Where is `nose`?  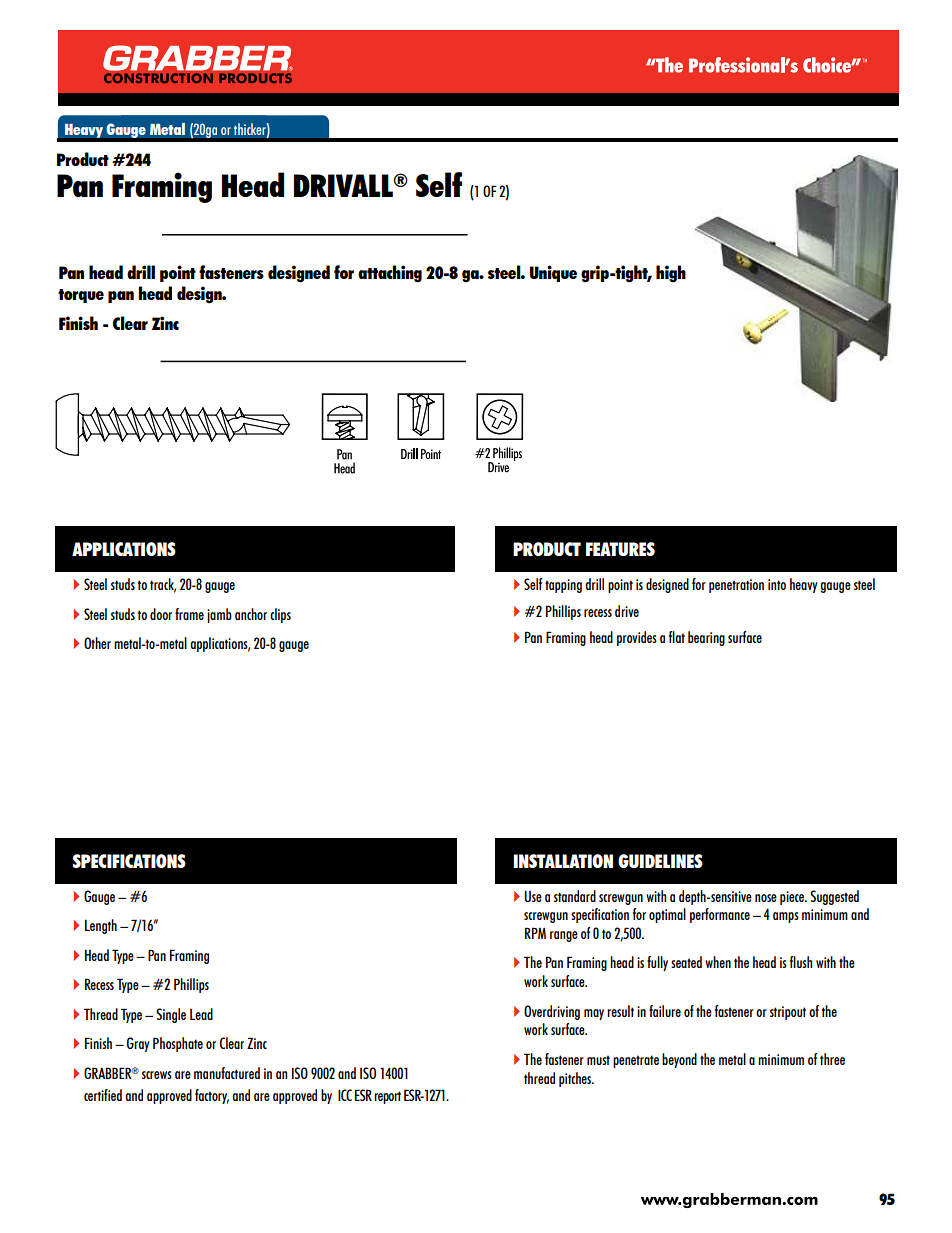
nose is located at coordinates (766, 898).
